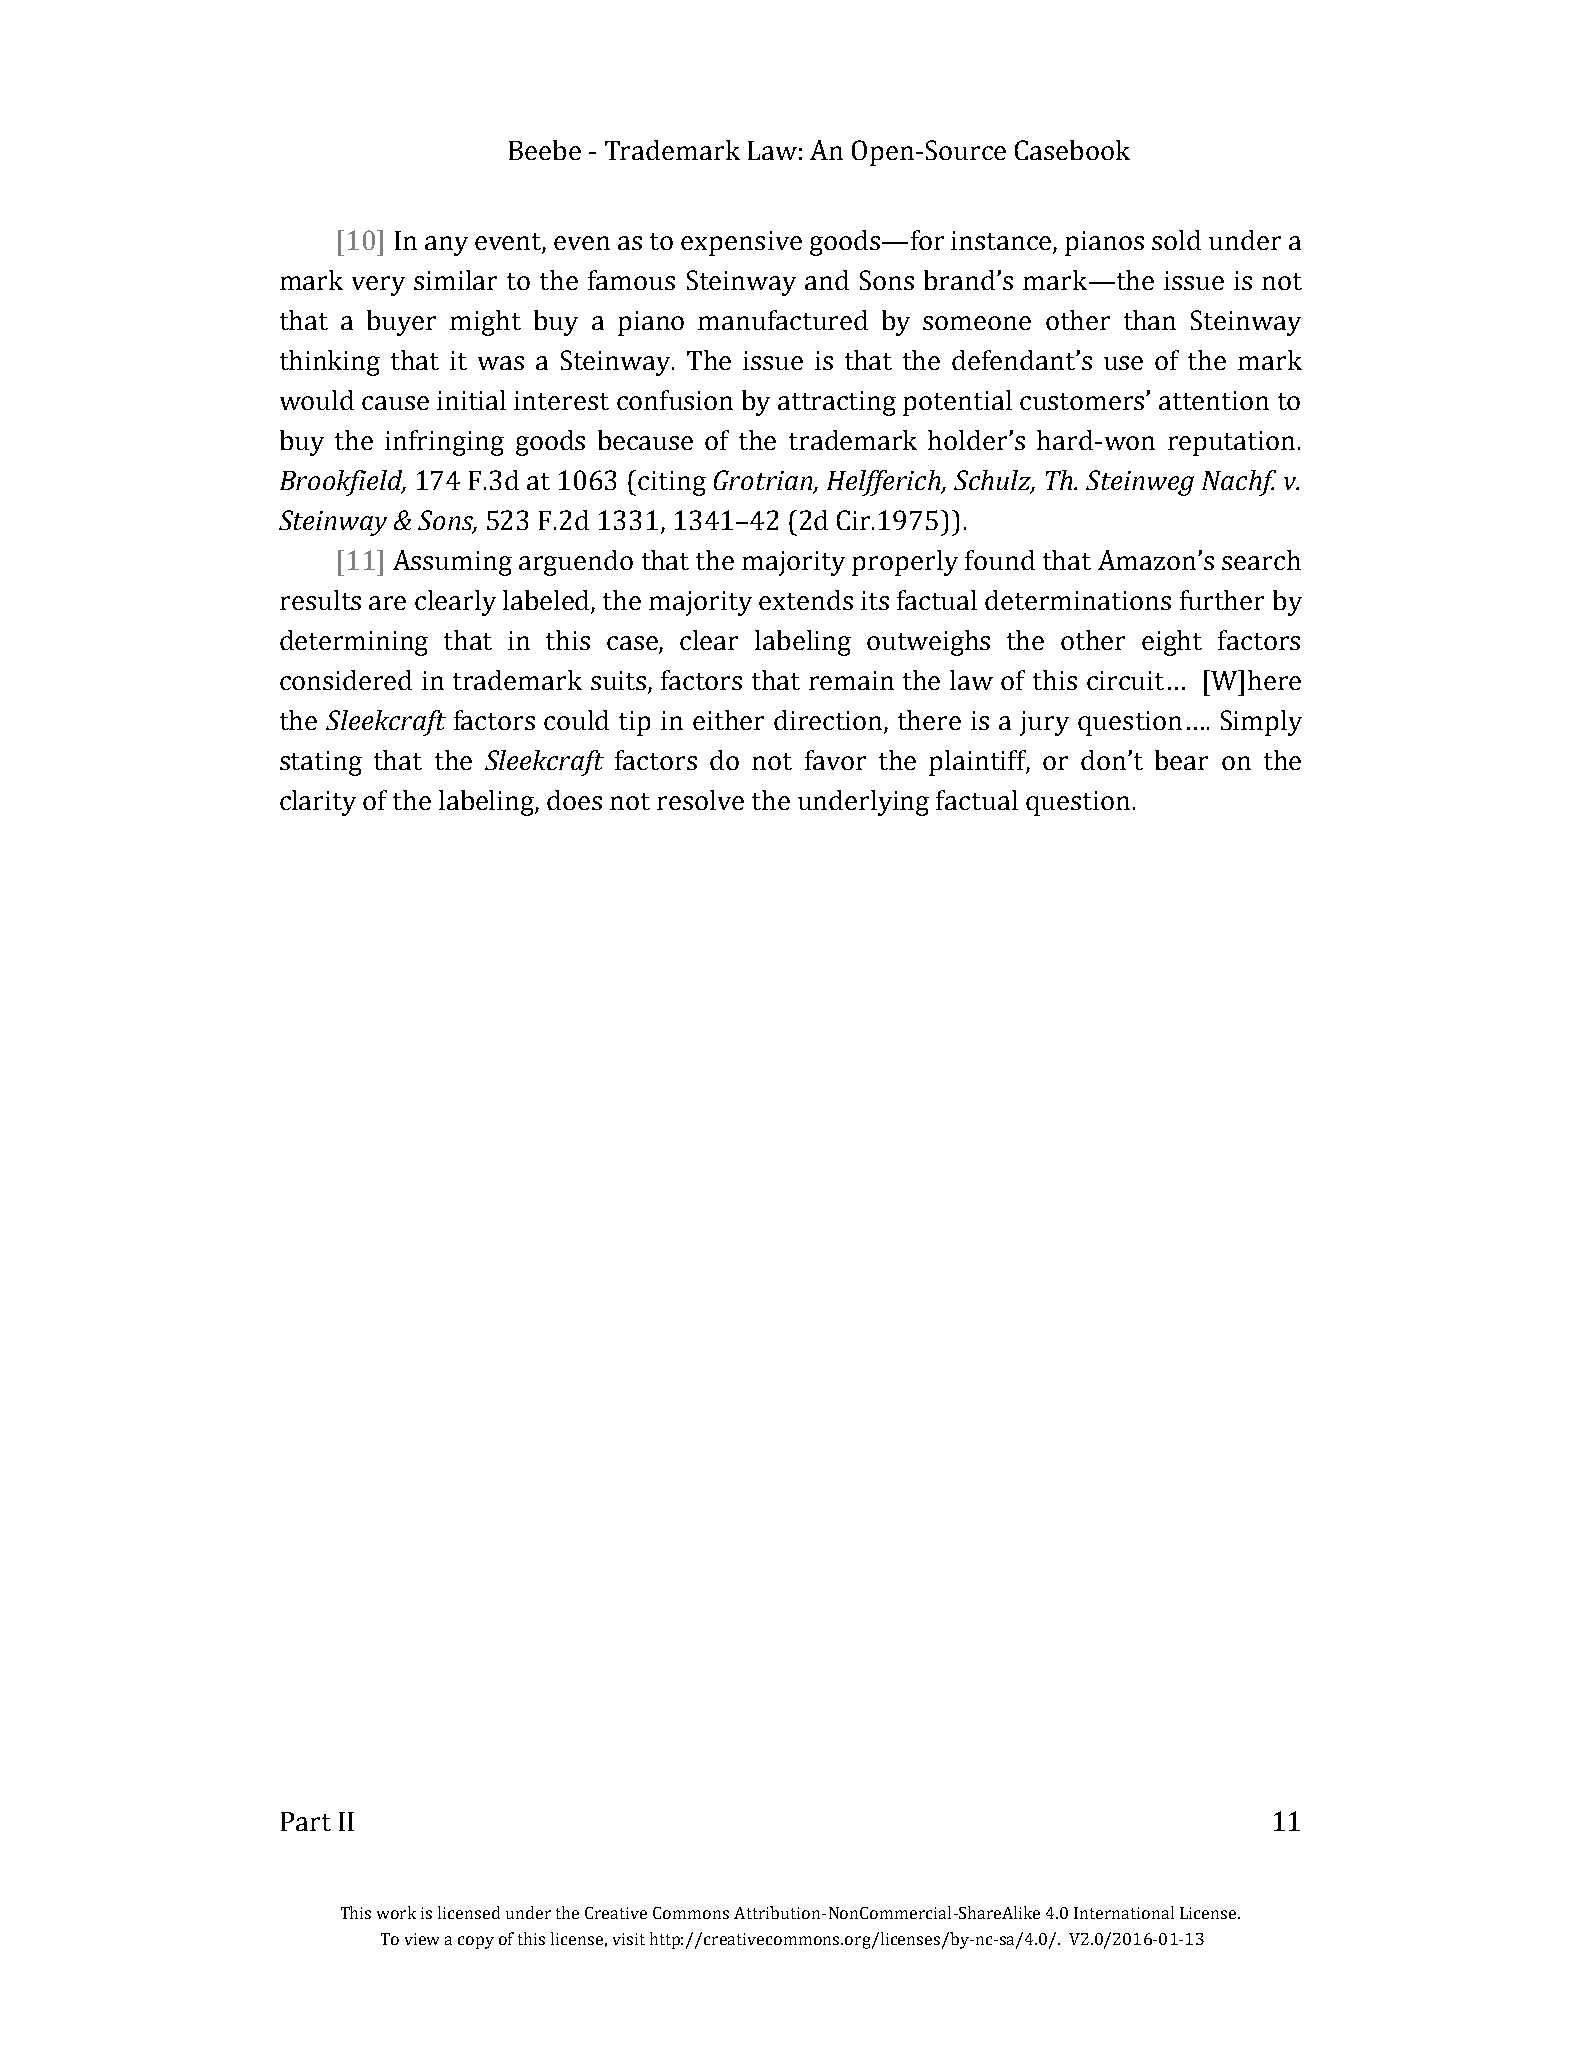  I want to click on visit, so click(629, 1939).
